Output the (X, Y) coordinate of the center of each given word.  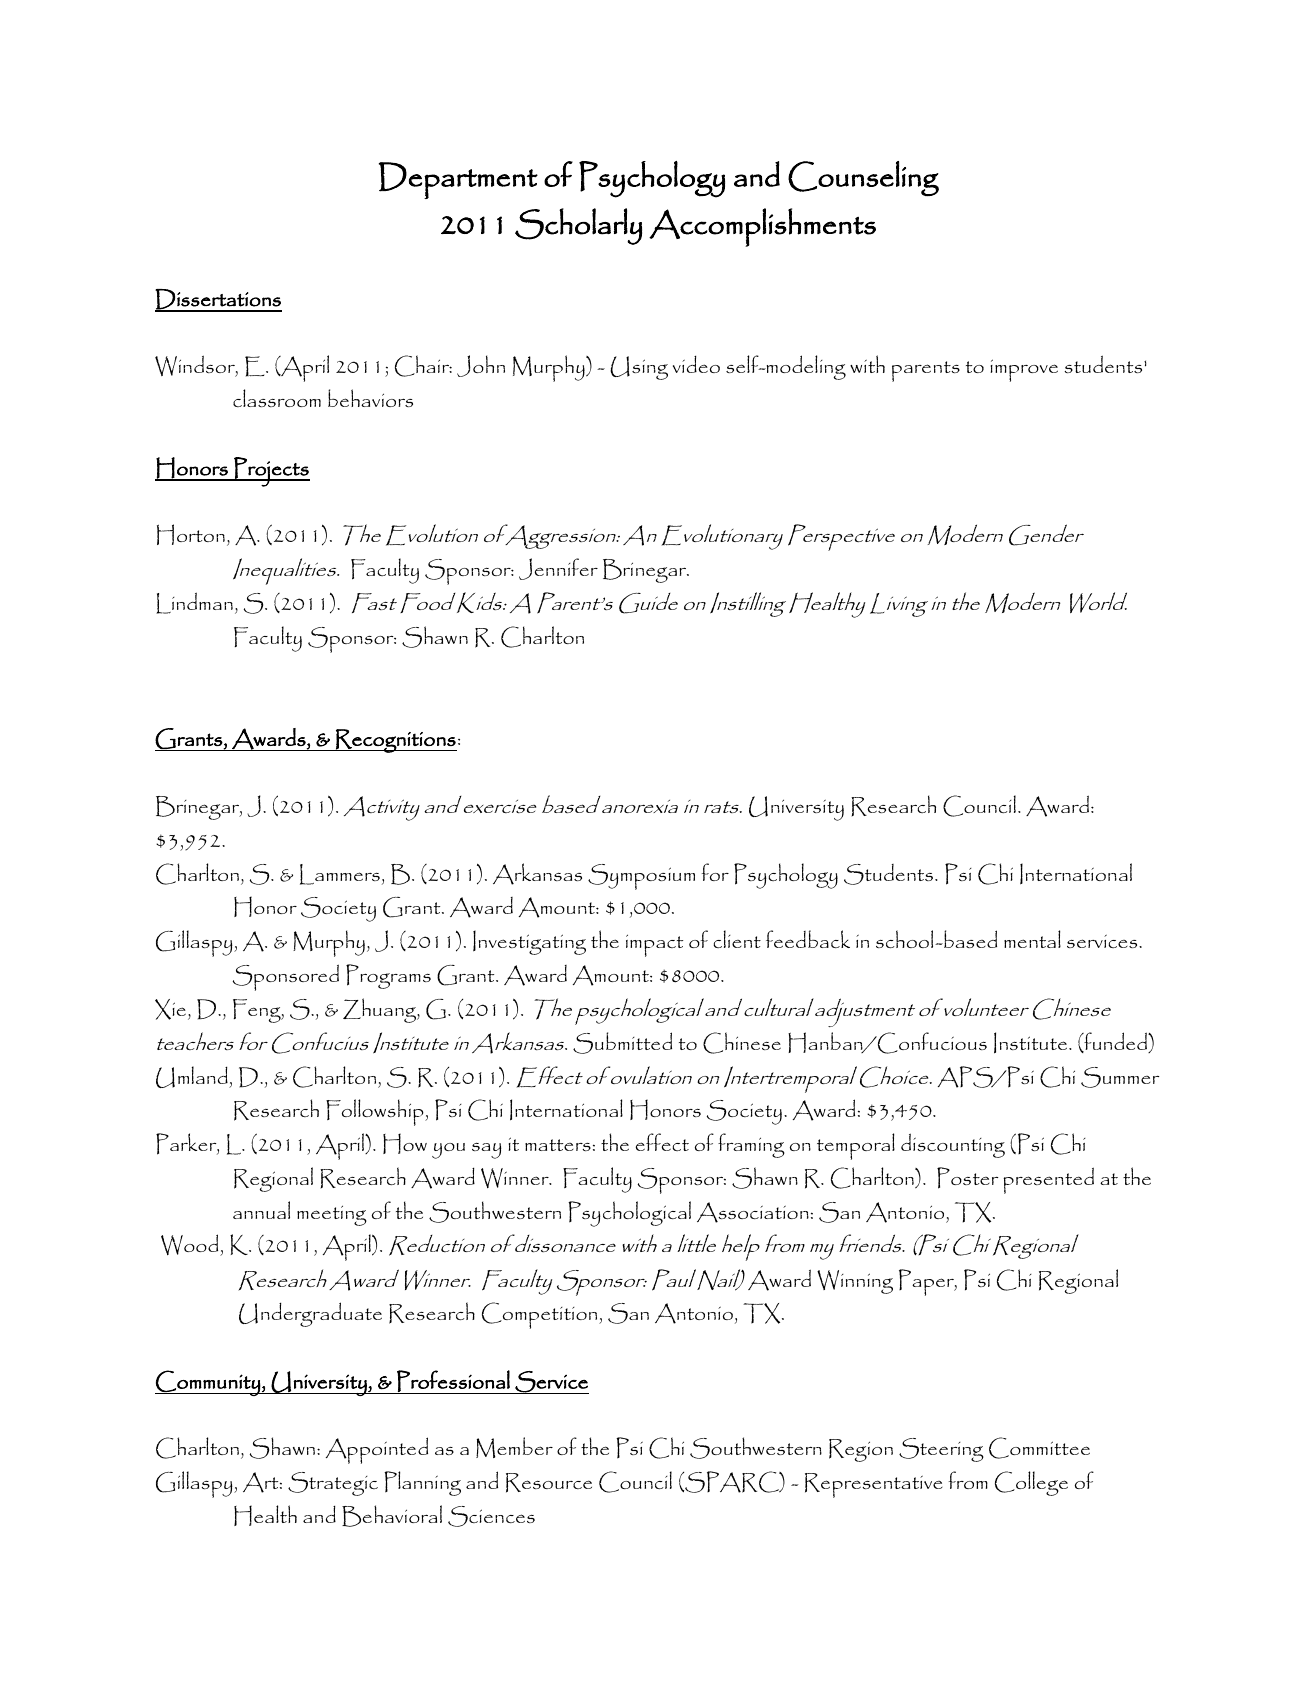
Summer (1120, 1077)
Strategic (333, 1484)
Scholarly (578, 226)
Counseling (863, 178)
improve (1024, 370)
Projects (271, 472)
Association (753, 1212)
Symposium (641, 877)
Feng (258, 1011)
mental (1032, 939)
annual (261, 1210)
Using (639, 368)
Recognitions (395, 741)
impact (654, 945)
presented (1048, 1180)
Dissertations (218, 300)
